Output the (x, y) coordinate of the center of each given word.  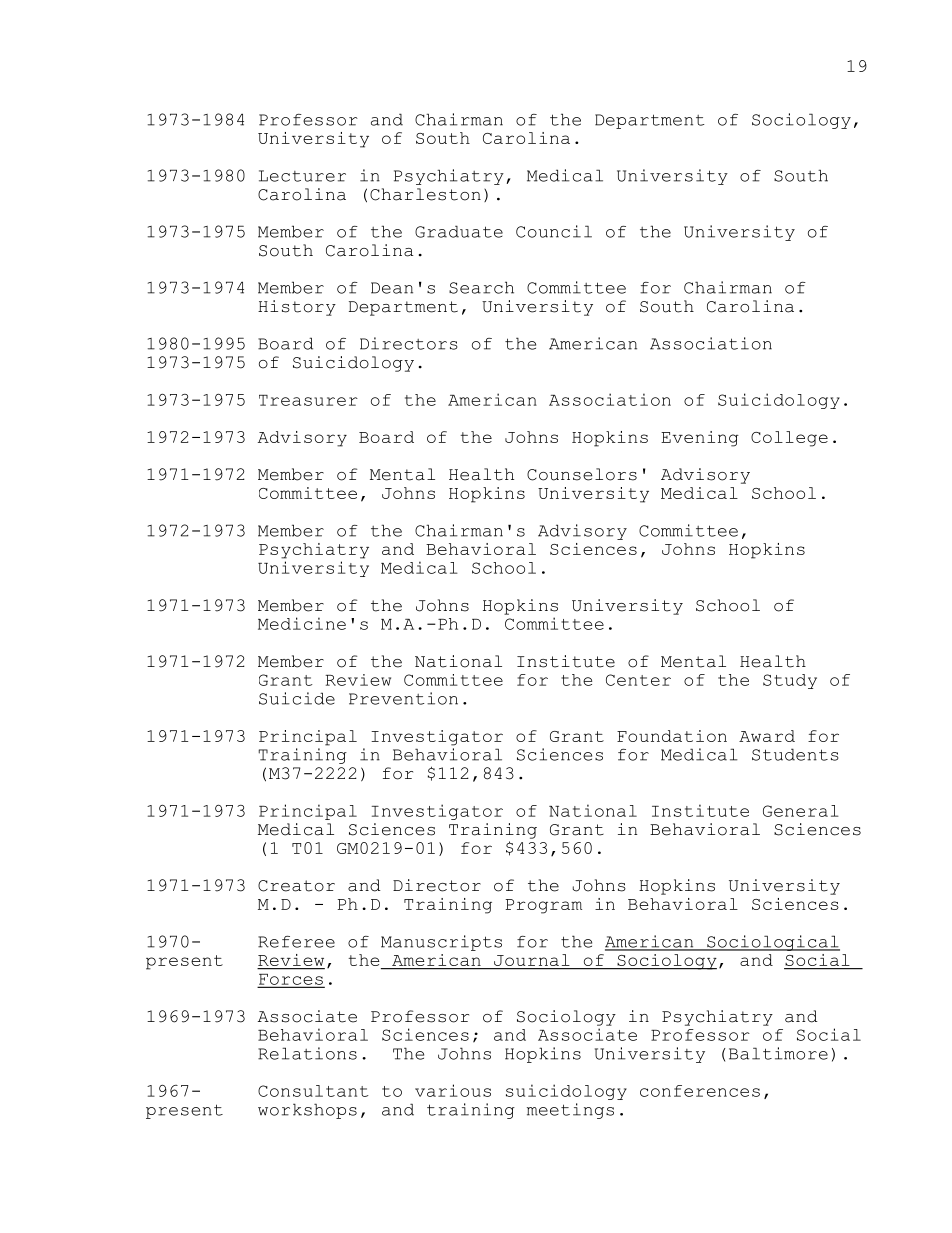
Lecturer (302, 176)
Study (790, 681)
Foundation (672, 736)
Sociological (772, 943)
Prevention (403, 698)
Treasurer (308, 400)
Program (544, 906)
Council (554, 231)
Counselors (582, 474)
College (789, 439)
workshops (307, 1111)
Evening (700, 439)
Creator (296, 886)
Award (767, 736)
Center (638, 680)
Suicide (297, 698)
